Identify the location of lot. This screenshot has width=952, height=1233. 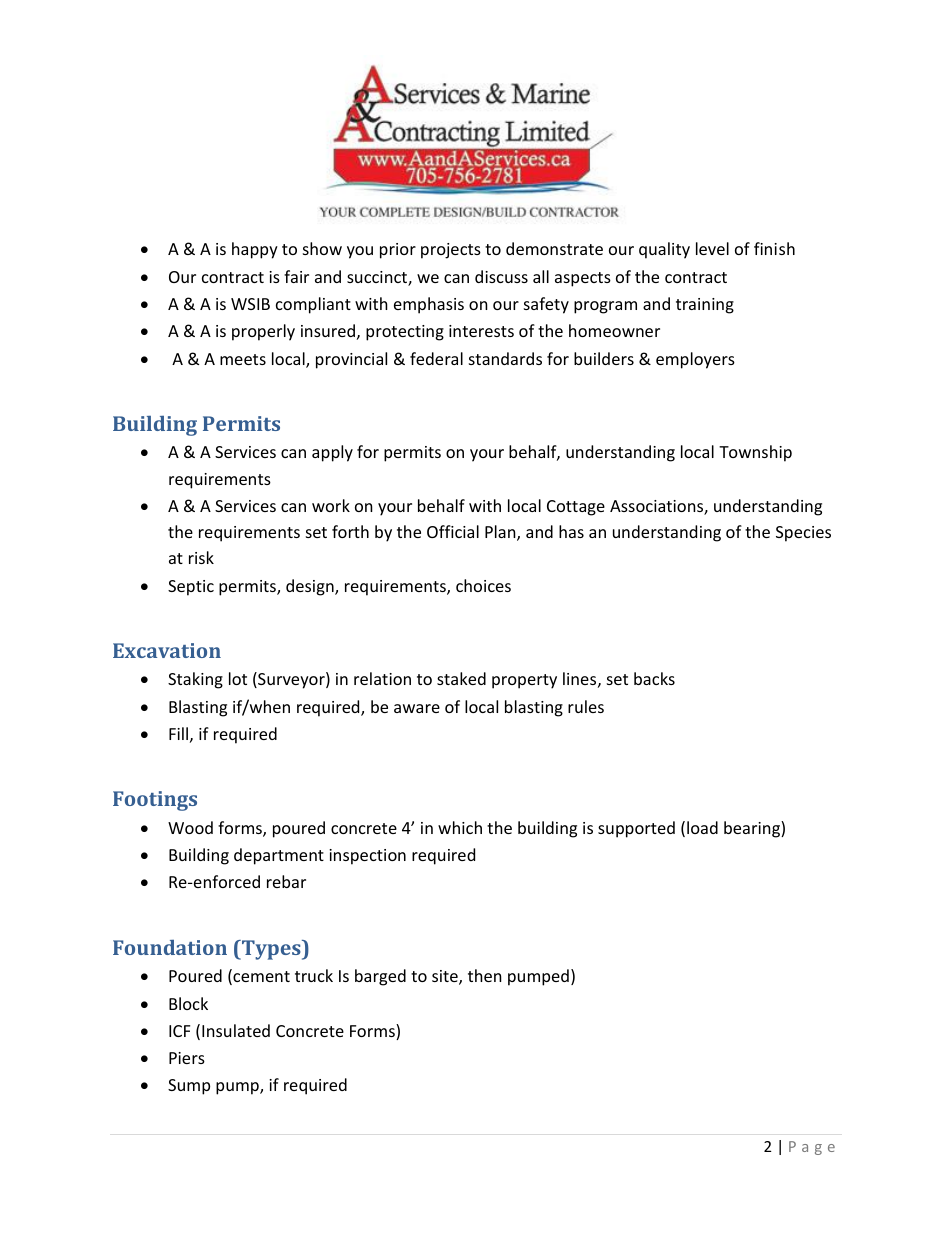
(238, 678).
